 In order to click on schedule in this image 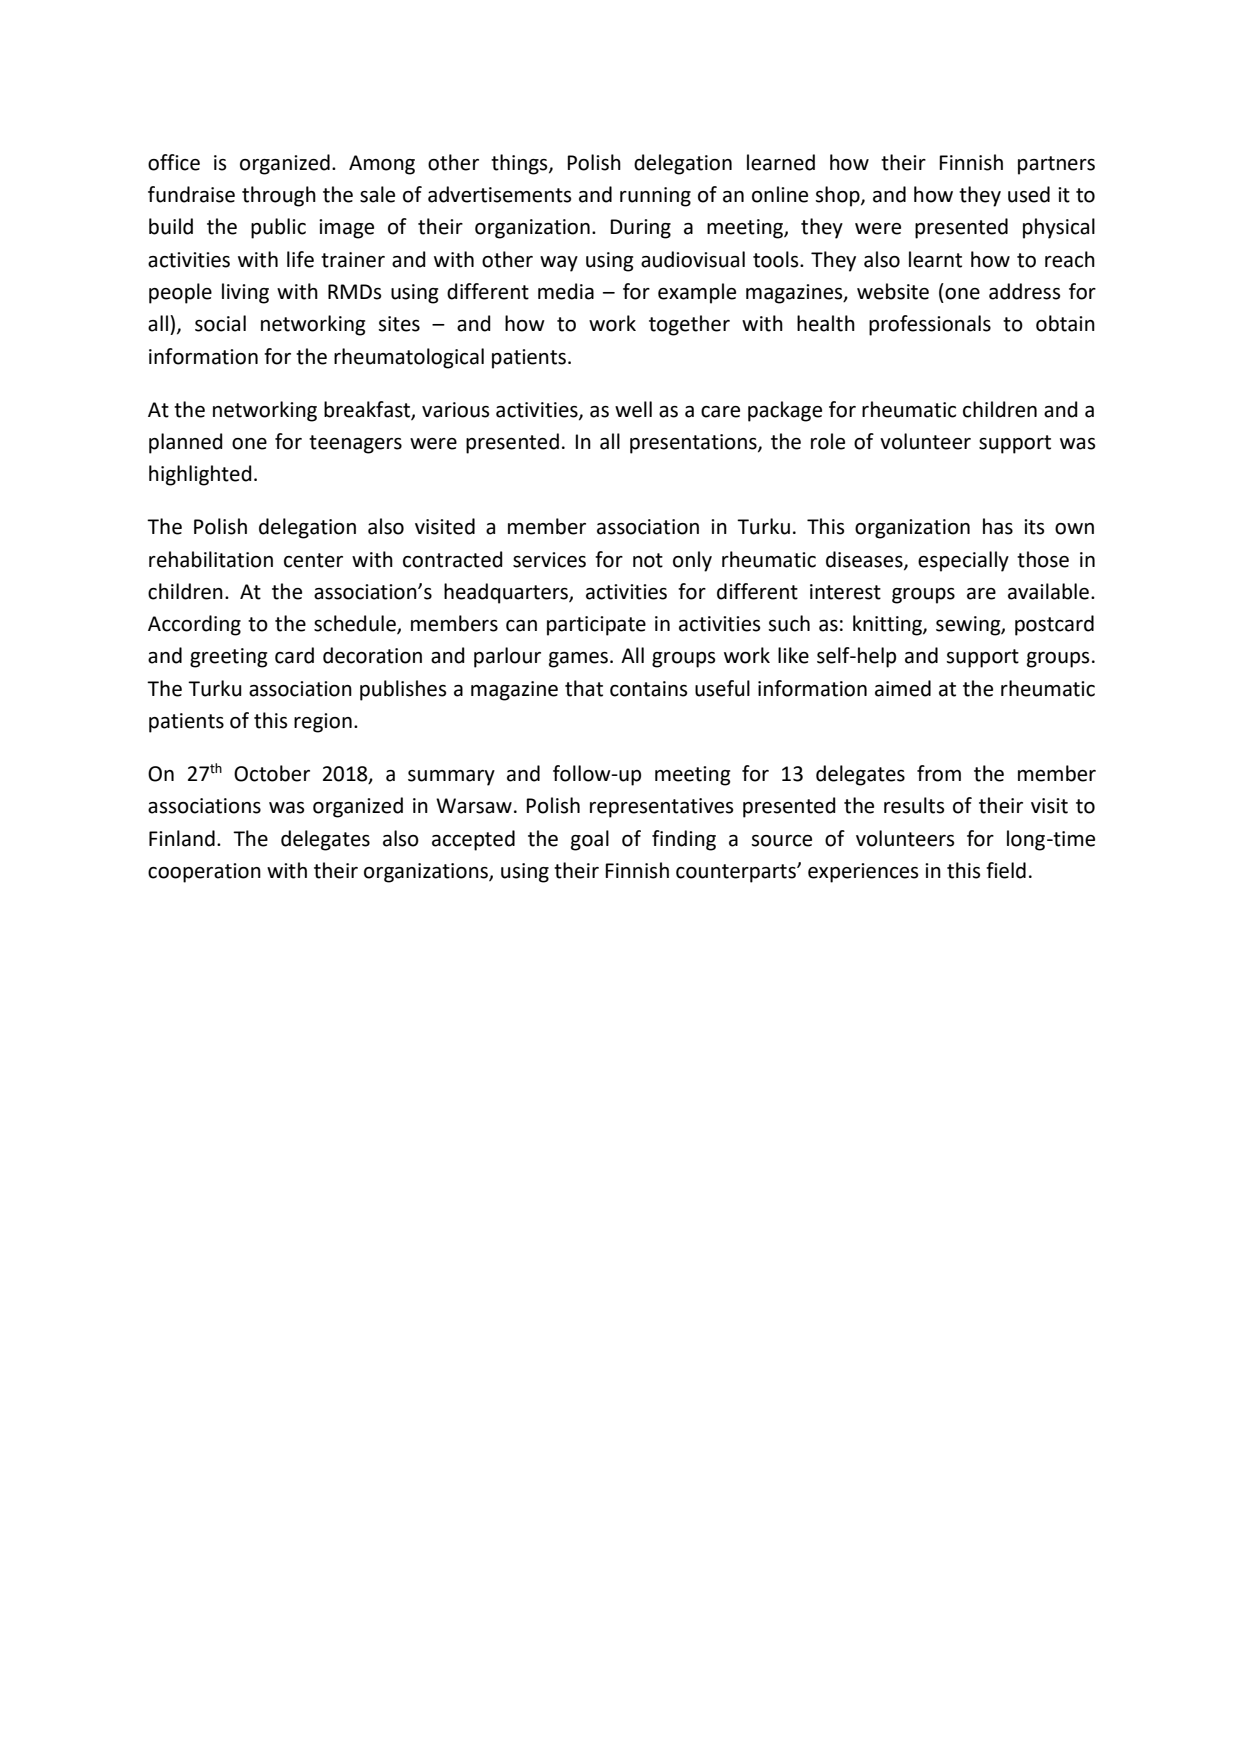, I will do `click(356, 624)`.
